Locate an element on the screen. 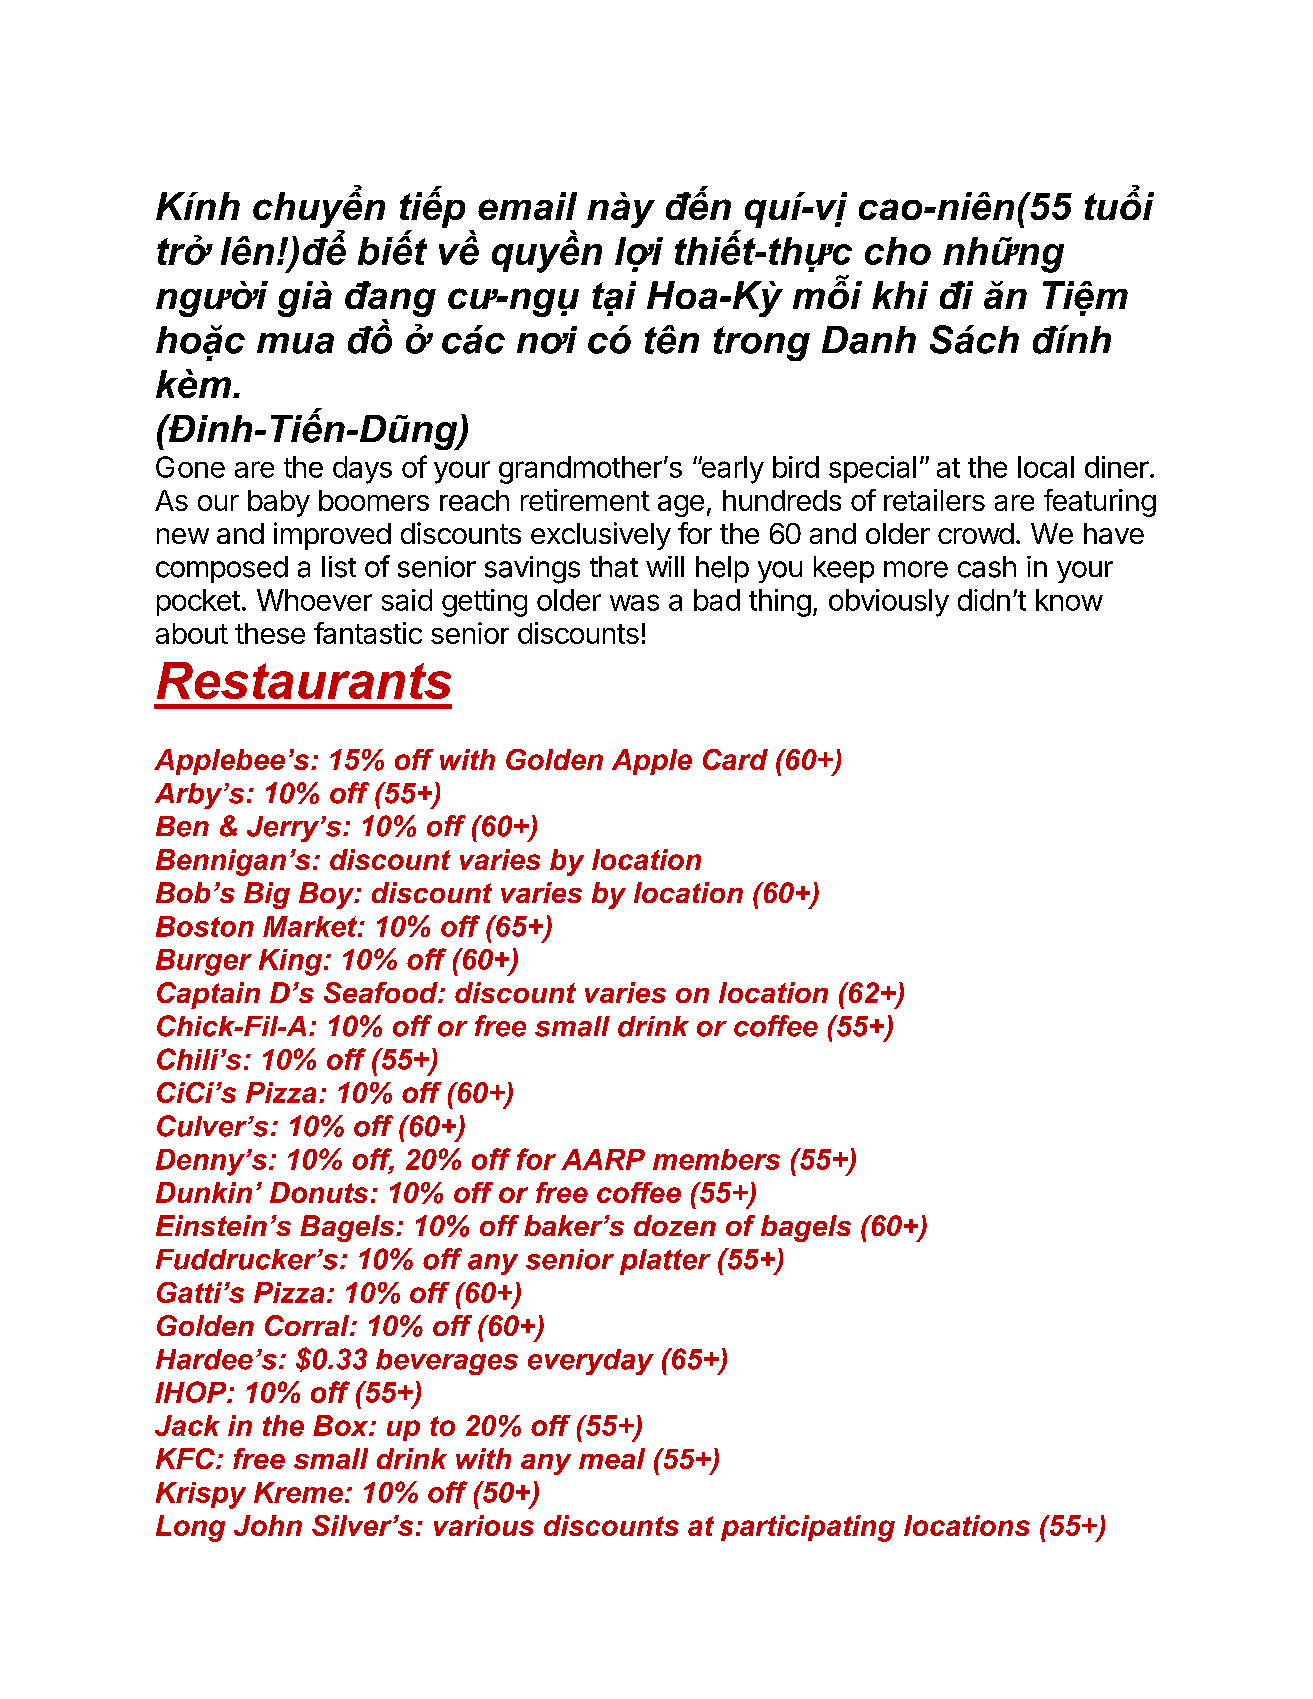 The height and width of the screenshot is (1699, 1313). email is located at coordinates (527, 206).
